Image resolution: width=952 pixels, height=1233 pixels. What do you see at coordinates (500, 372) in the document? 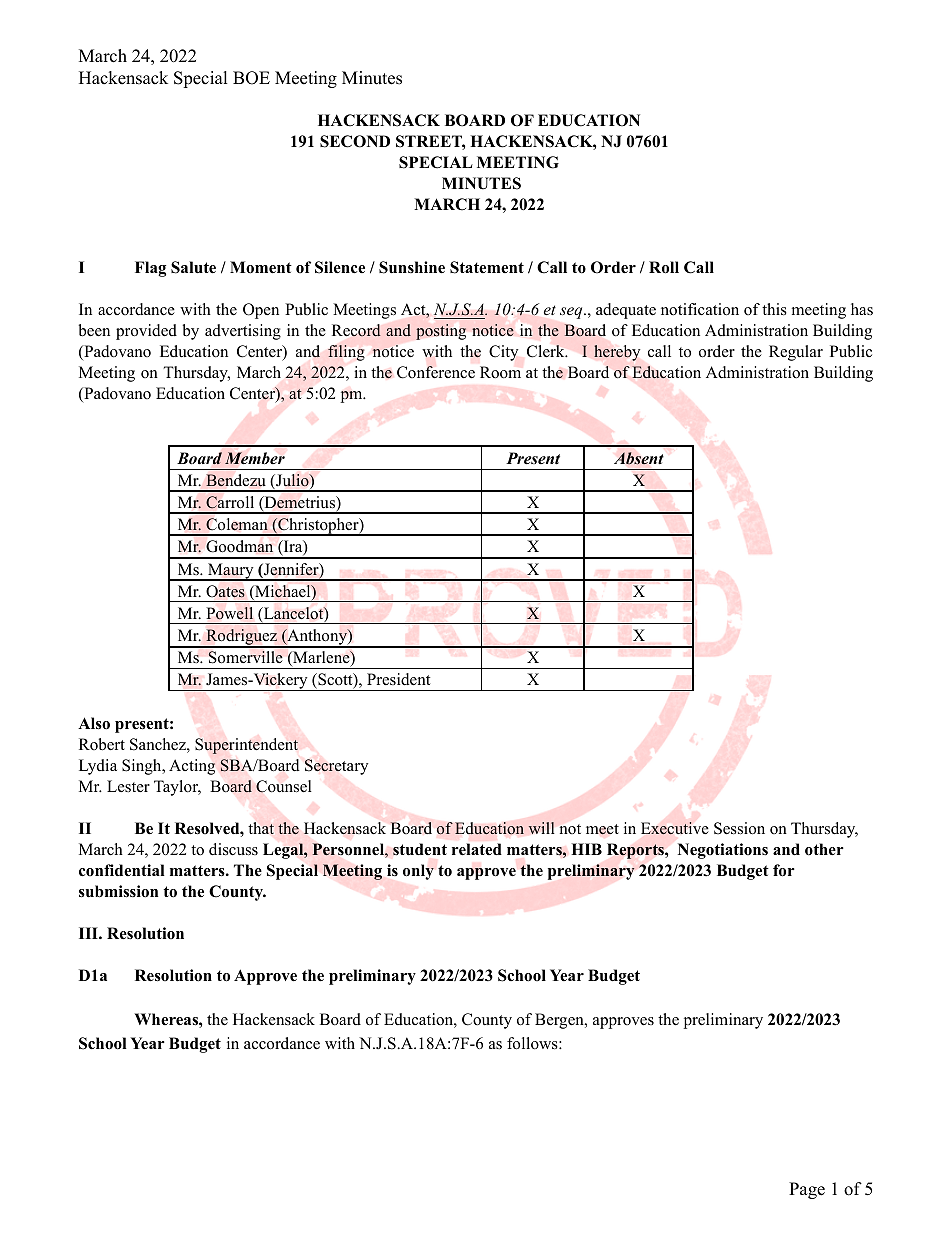
I see `Room` at bounding box center [500, 372].
